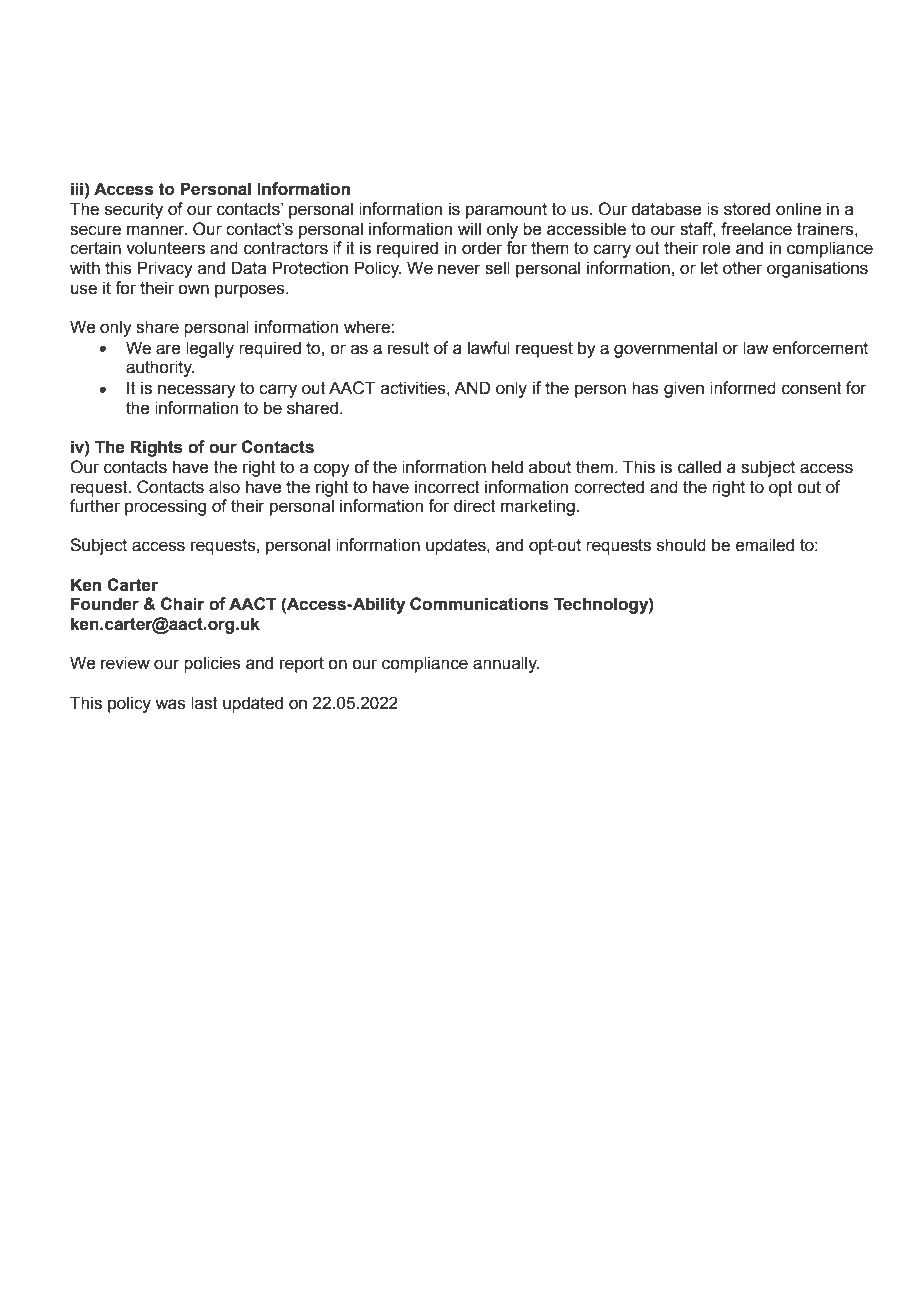 Image resolution: width=924 pixels, height=1308 pixels. I want to click on was, so click(170, 704).
